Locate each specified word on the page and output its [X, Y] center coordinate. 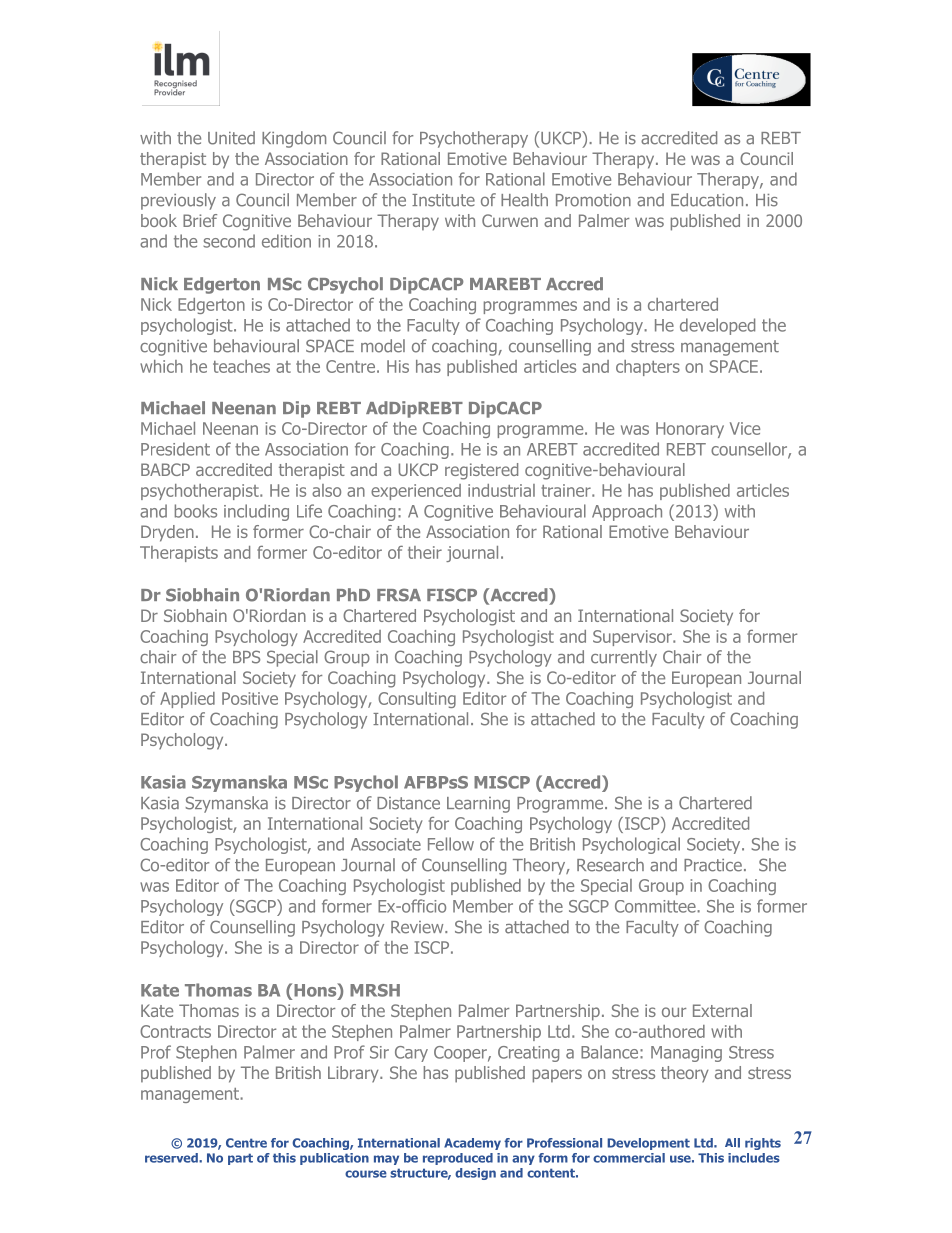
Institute [443, 200]
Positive [250, 698]
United [231, 138]
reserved [172, 1158]
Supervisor [633, 638]
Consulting [417, 700]
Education [707, 200]
